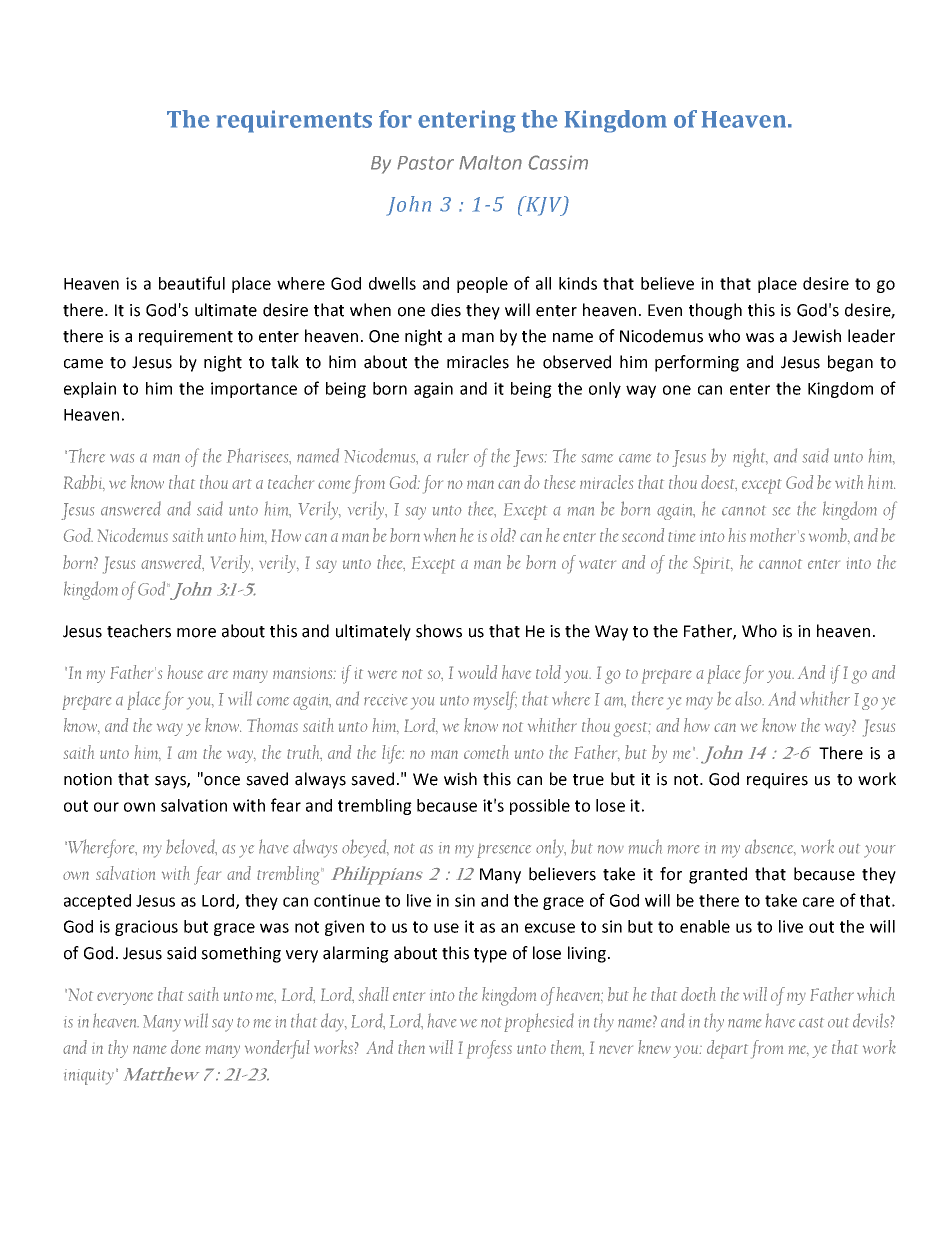 The height and width of the screenshot is (1233, 952). Describe the element at coordinates (192, 283) in the screenshot. I see `beautiful` at that location.
